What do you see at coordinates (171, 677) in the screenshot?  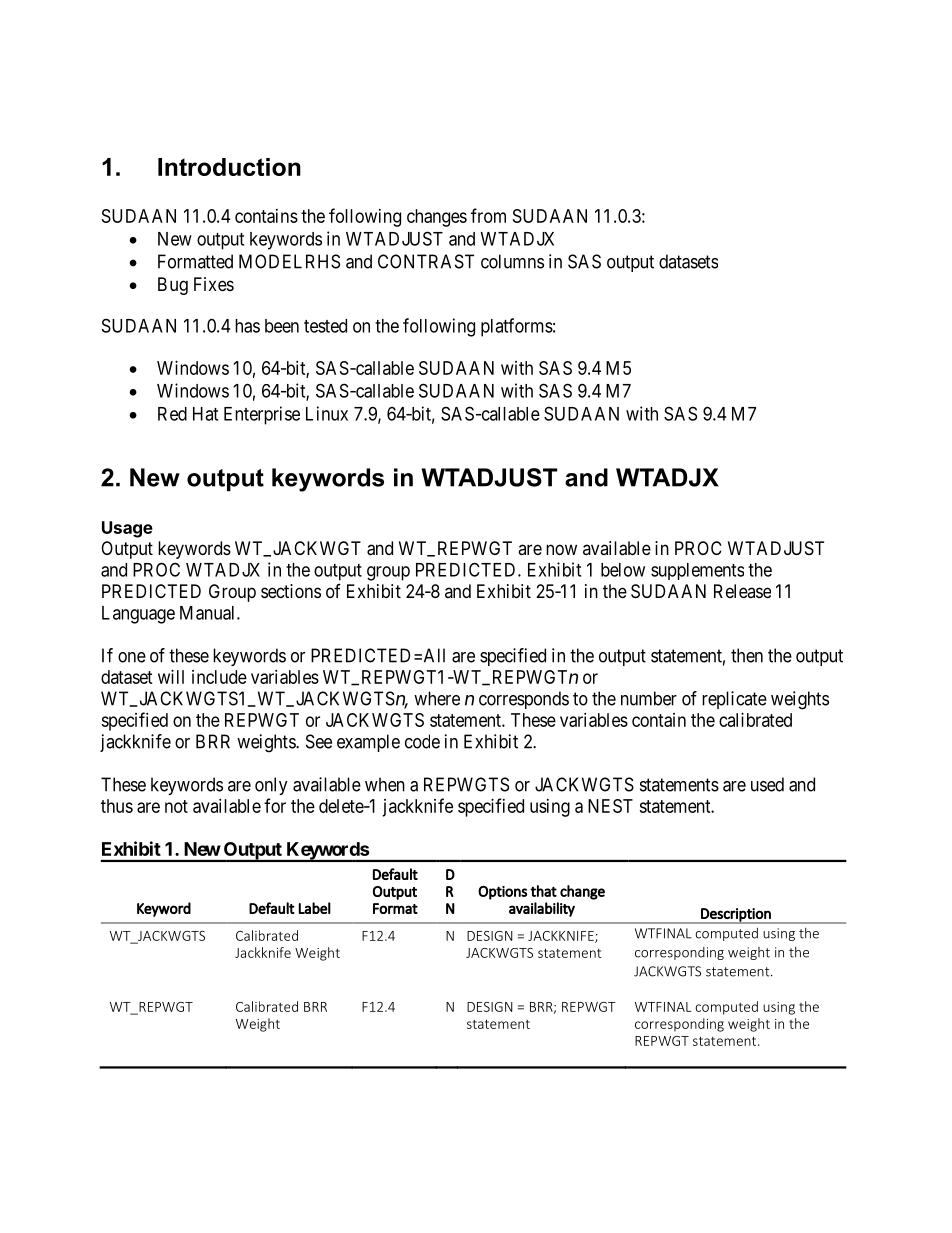 I see `will` at bounding box center [171, 677].
